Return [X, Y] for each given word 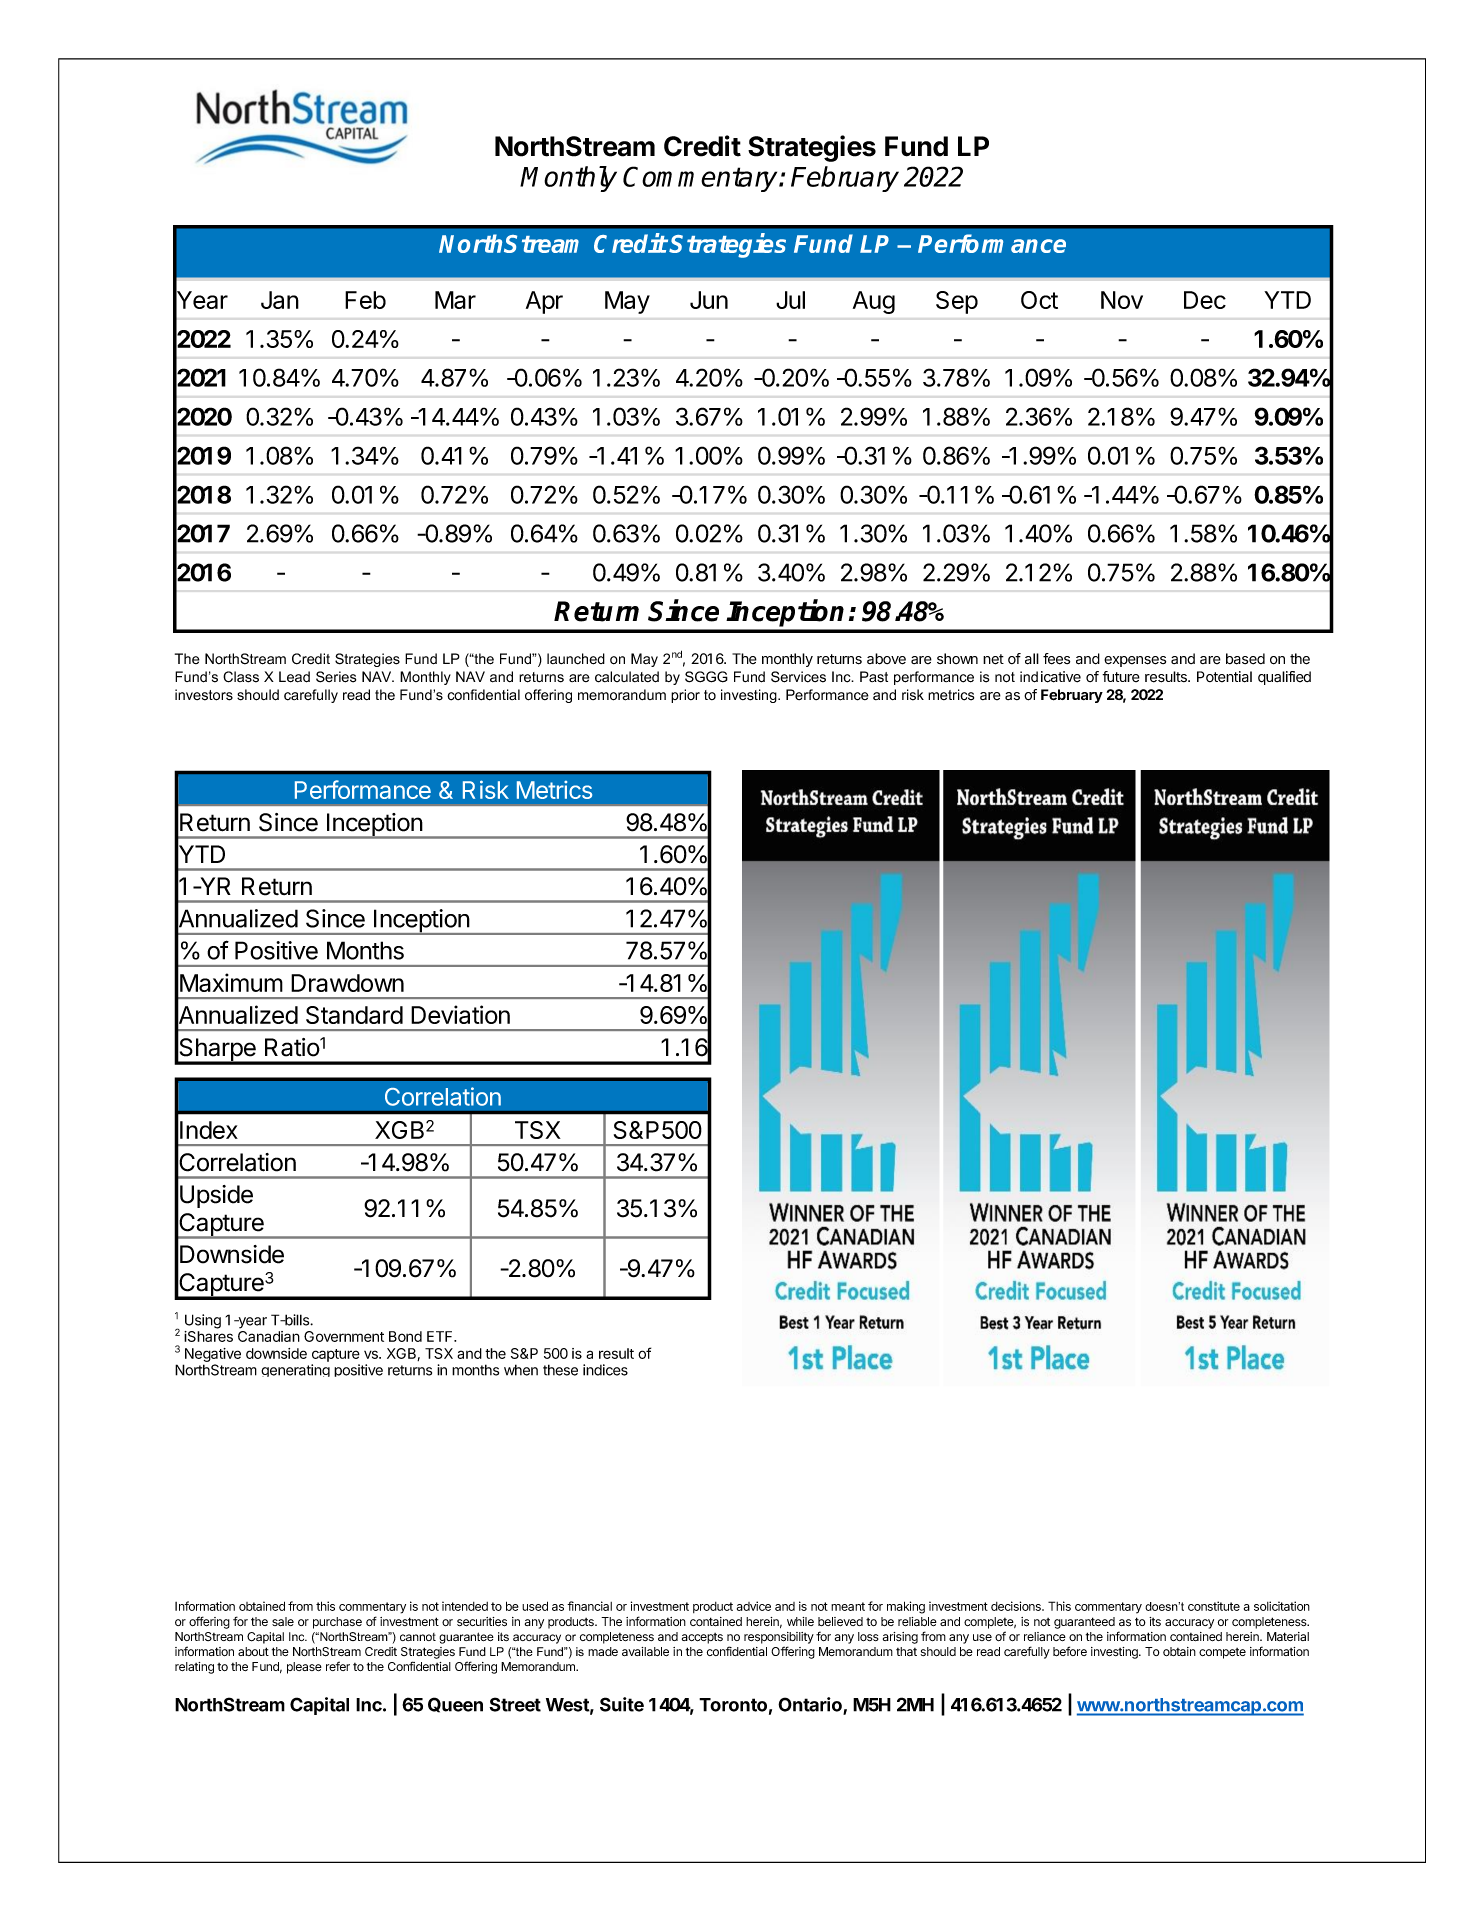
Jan [280, 300]
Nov [1122, 300]
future [1121, 676]
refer [338, 1666]
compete [1222, 1653]
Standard [354, 1015]
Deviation [460, 1014]
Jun [709, 300]
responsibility [779, 1638]
